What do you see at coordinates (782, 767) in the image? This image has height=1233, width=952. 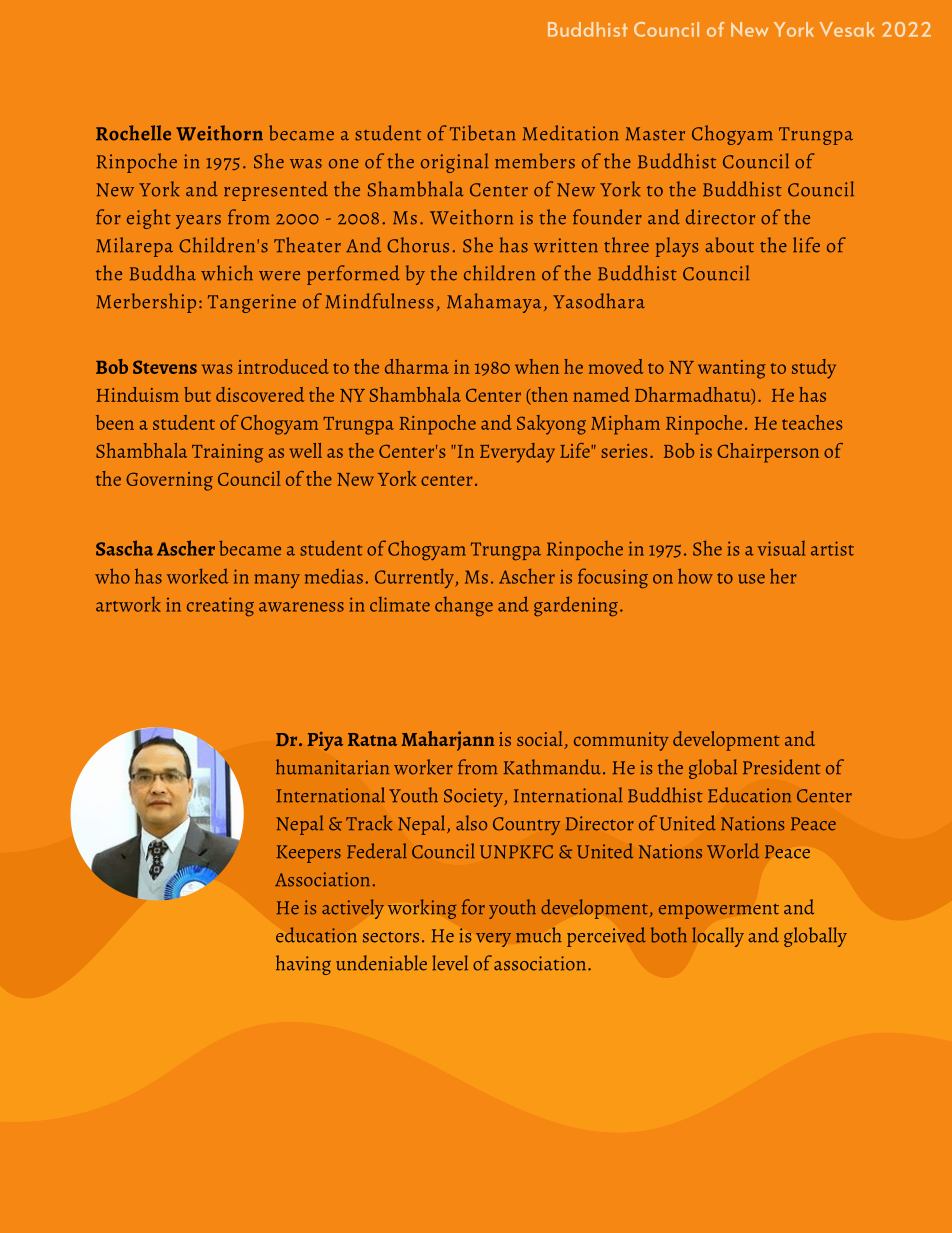 I see `President` at bounding box center [782, 767].
